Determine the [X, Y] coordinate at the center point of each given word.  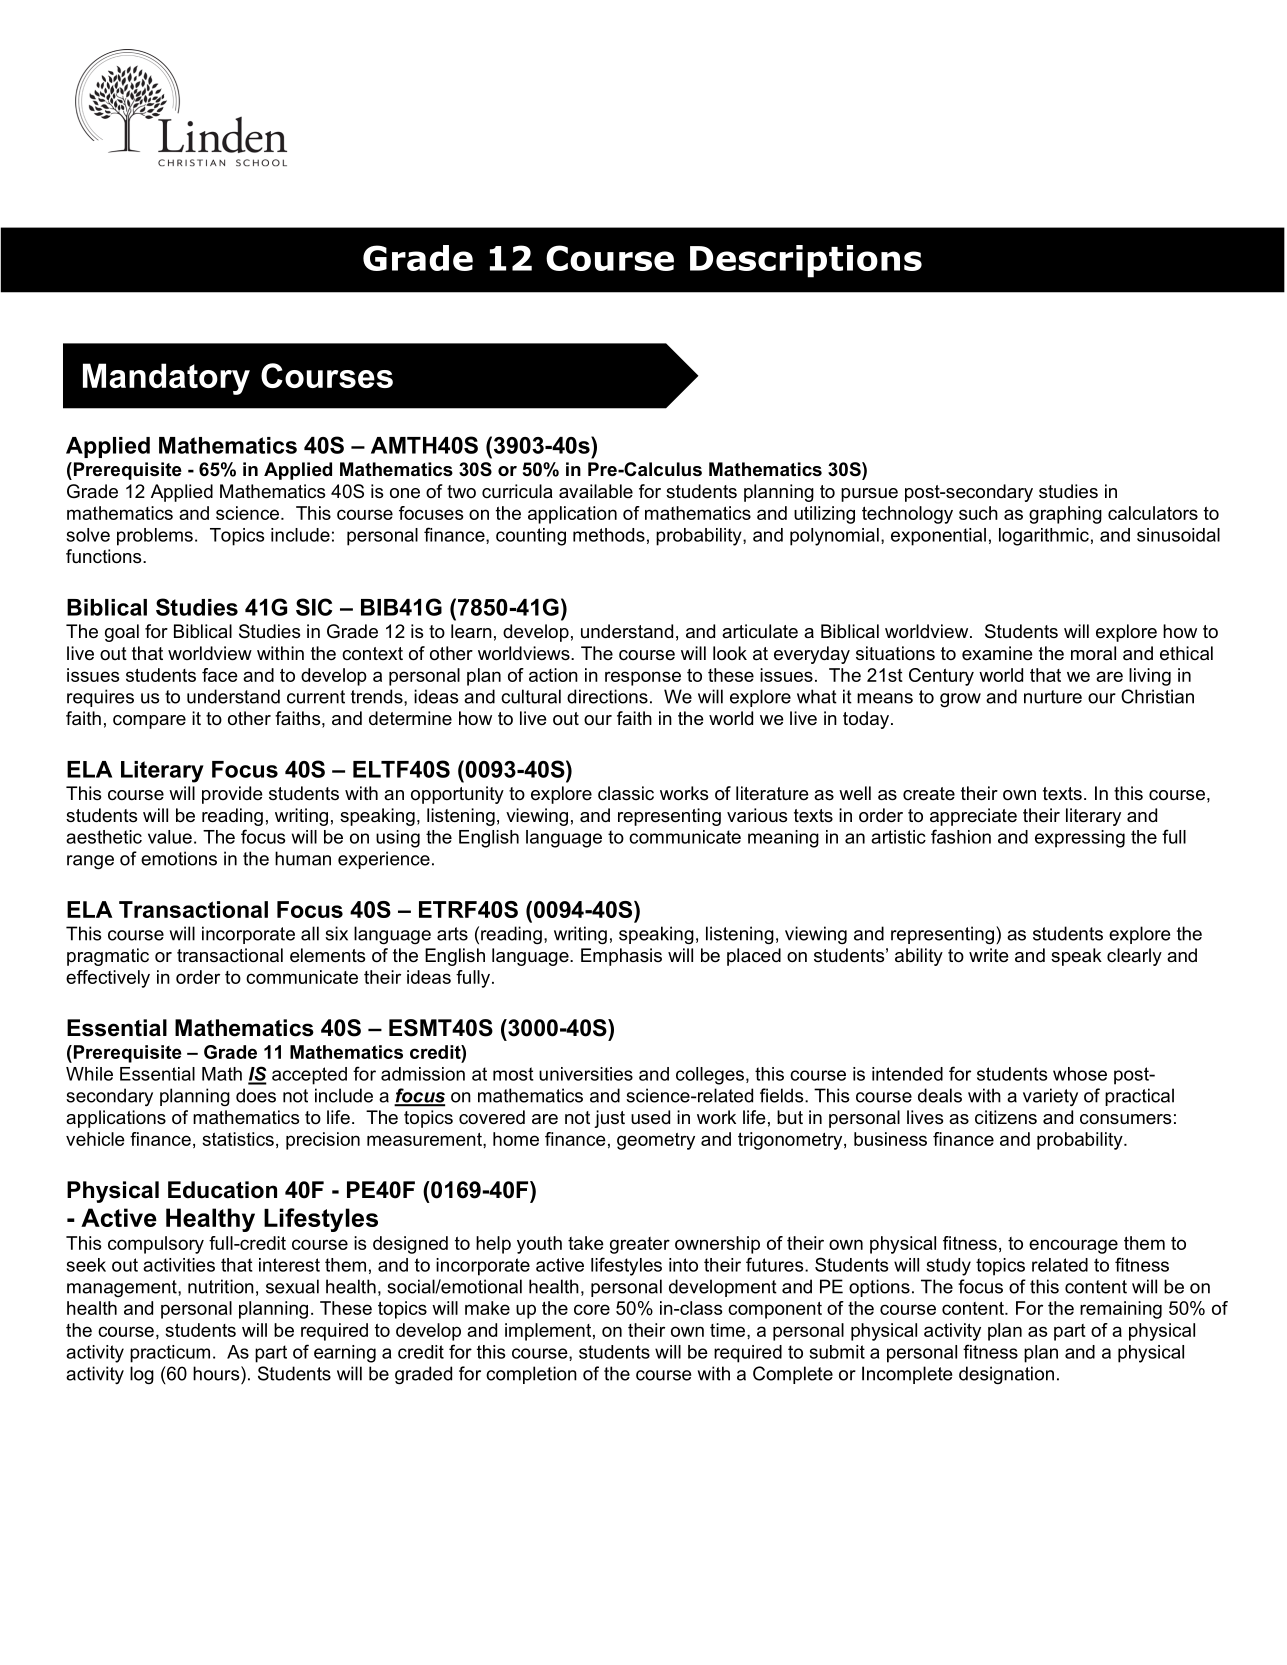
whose [1080, 1074]
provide [232, 795]
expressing [1080, 839]
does [256, 1095]
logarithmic [1044, 537]
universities [586, 1074]
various [757, 815]
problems [155, 537]
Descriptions [806, 261]
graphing [1065, 515]
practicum [170, 1354]
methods [609, 535]
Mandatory [166, 379]
